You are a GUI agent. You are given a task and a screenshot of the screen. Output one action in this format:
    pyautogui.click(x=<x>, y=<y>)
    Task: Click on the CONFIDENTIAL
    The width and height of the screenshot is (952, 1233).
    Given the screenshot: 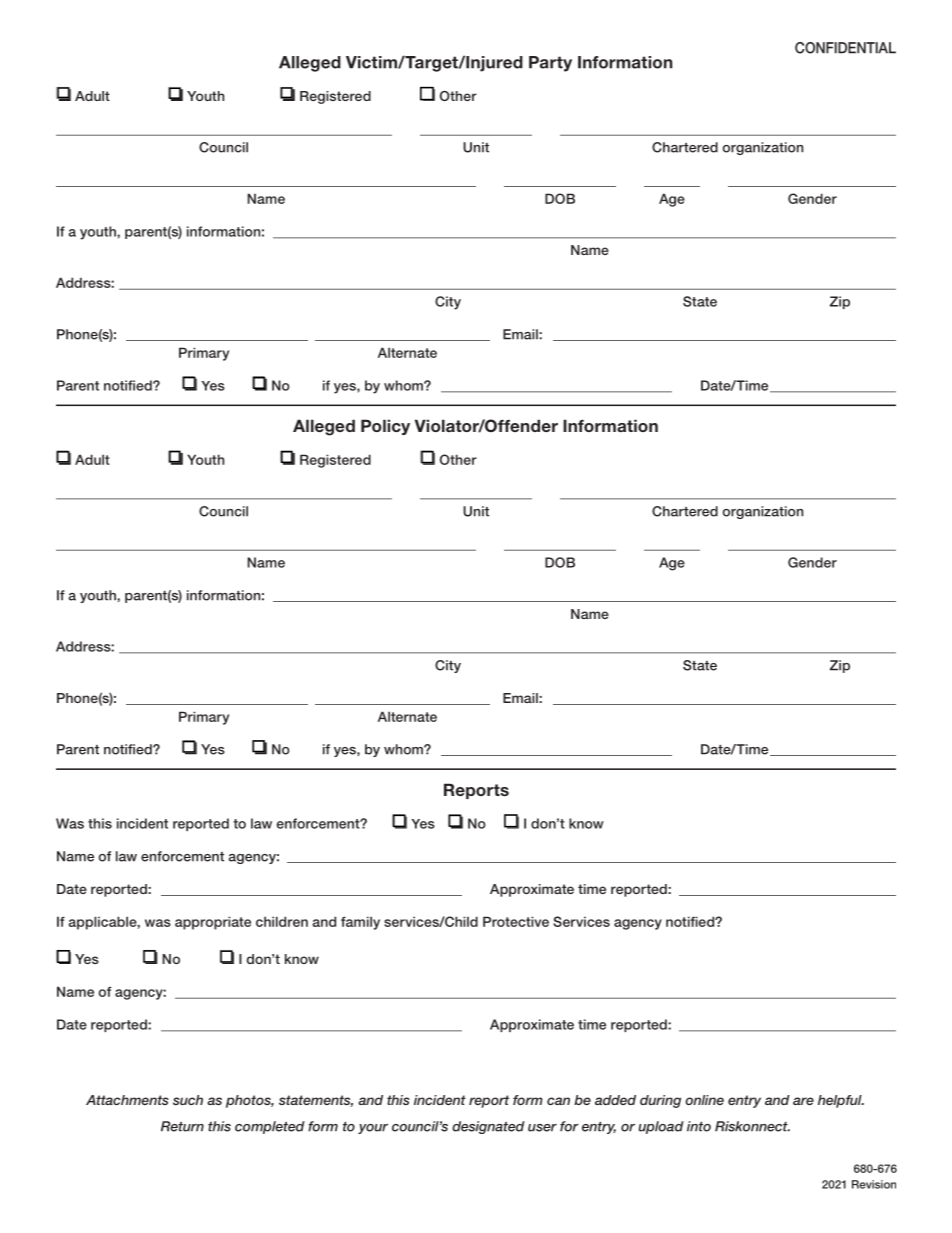 What is the action you would take?
    pyautogui.click(x=845, y=48)
